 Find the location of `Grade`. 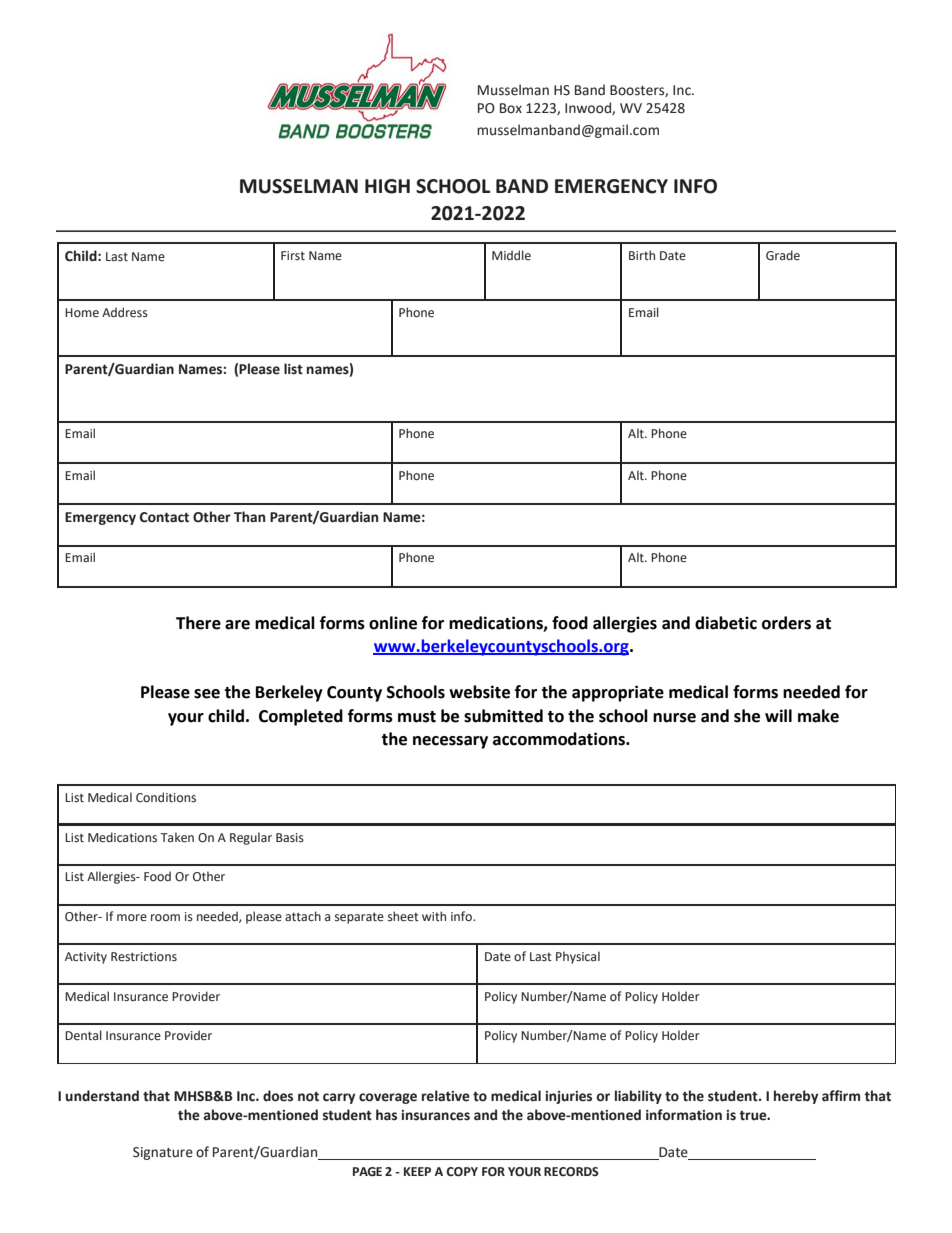

Grade is located at coordinates (783, 255).
